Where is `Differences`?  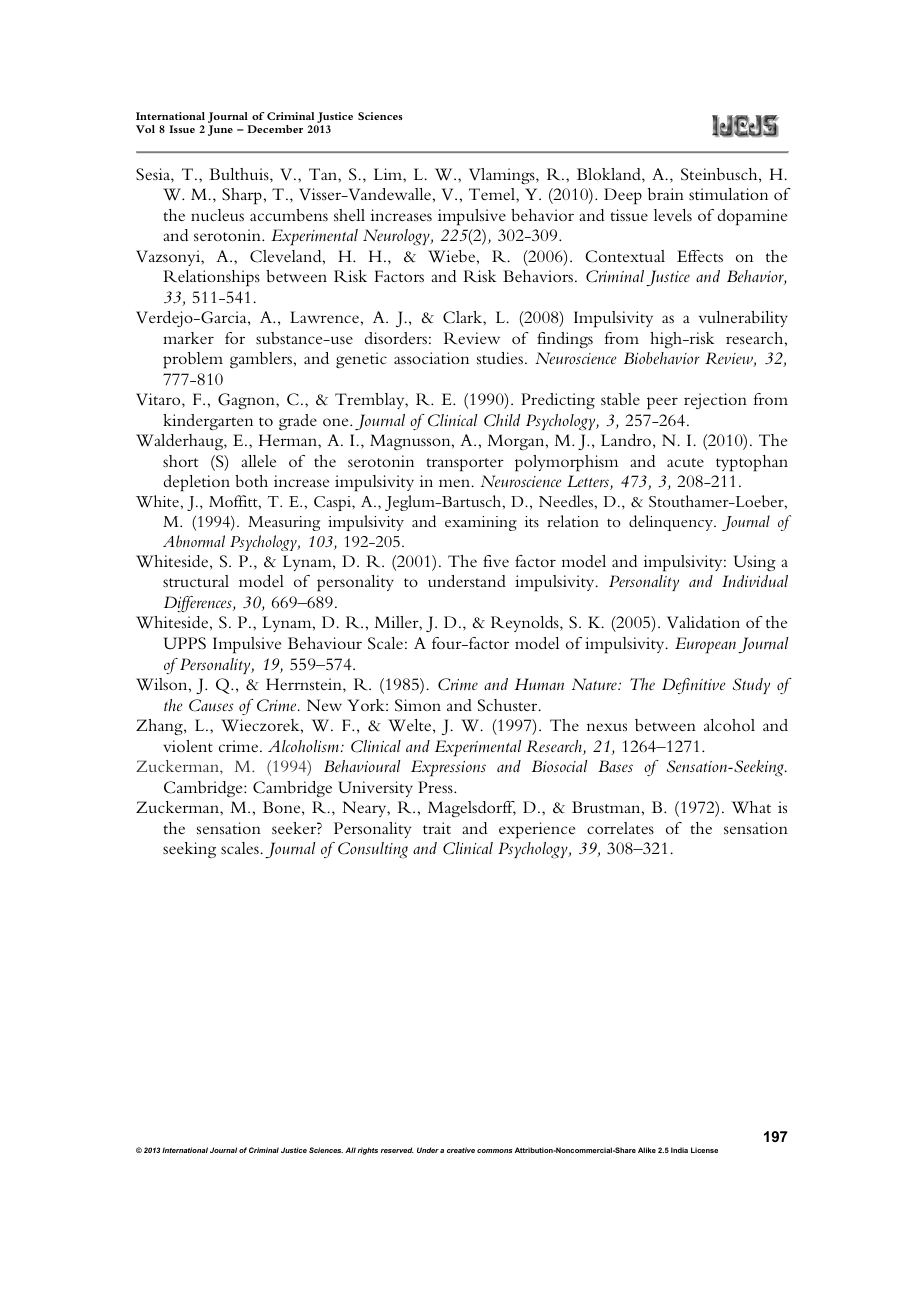 Differences is located at coordinates (199, 604).
